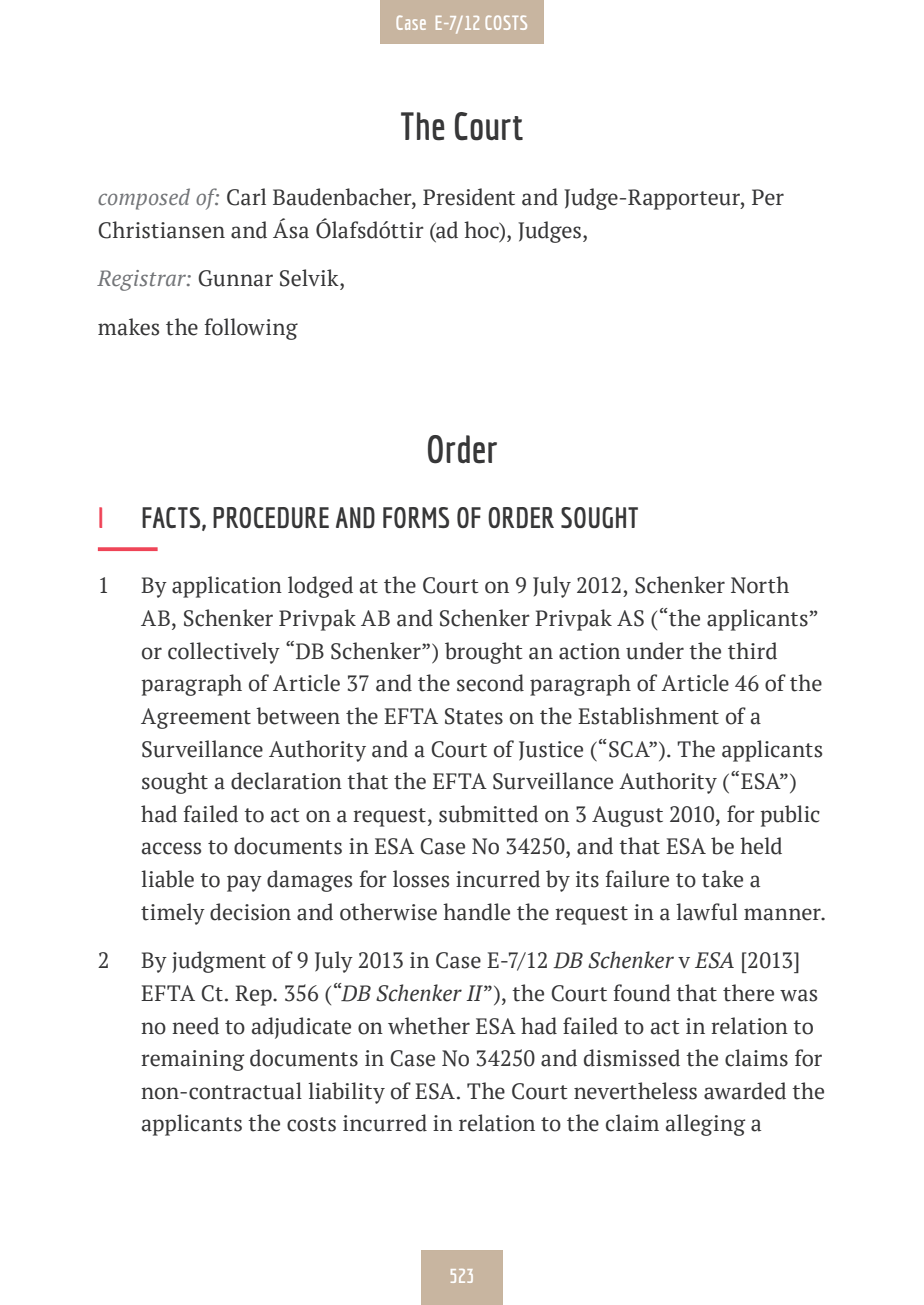  I want to click on hoc, so click(482, 230).
